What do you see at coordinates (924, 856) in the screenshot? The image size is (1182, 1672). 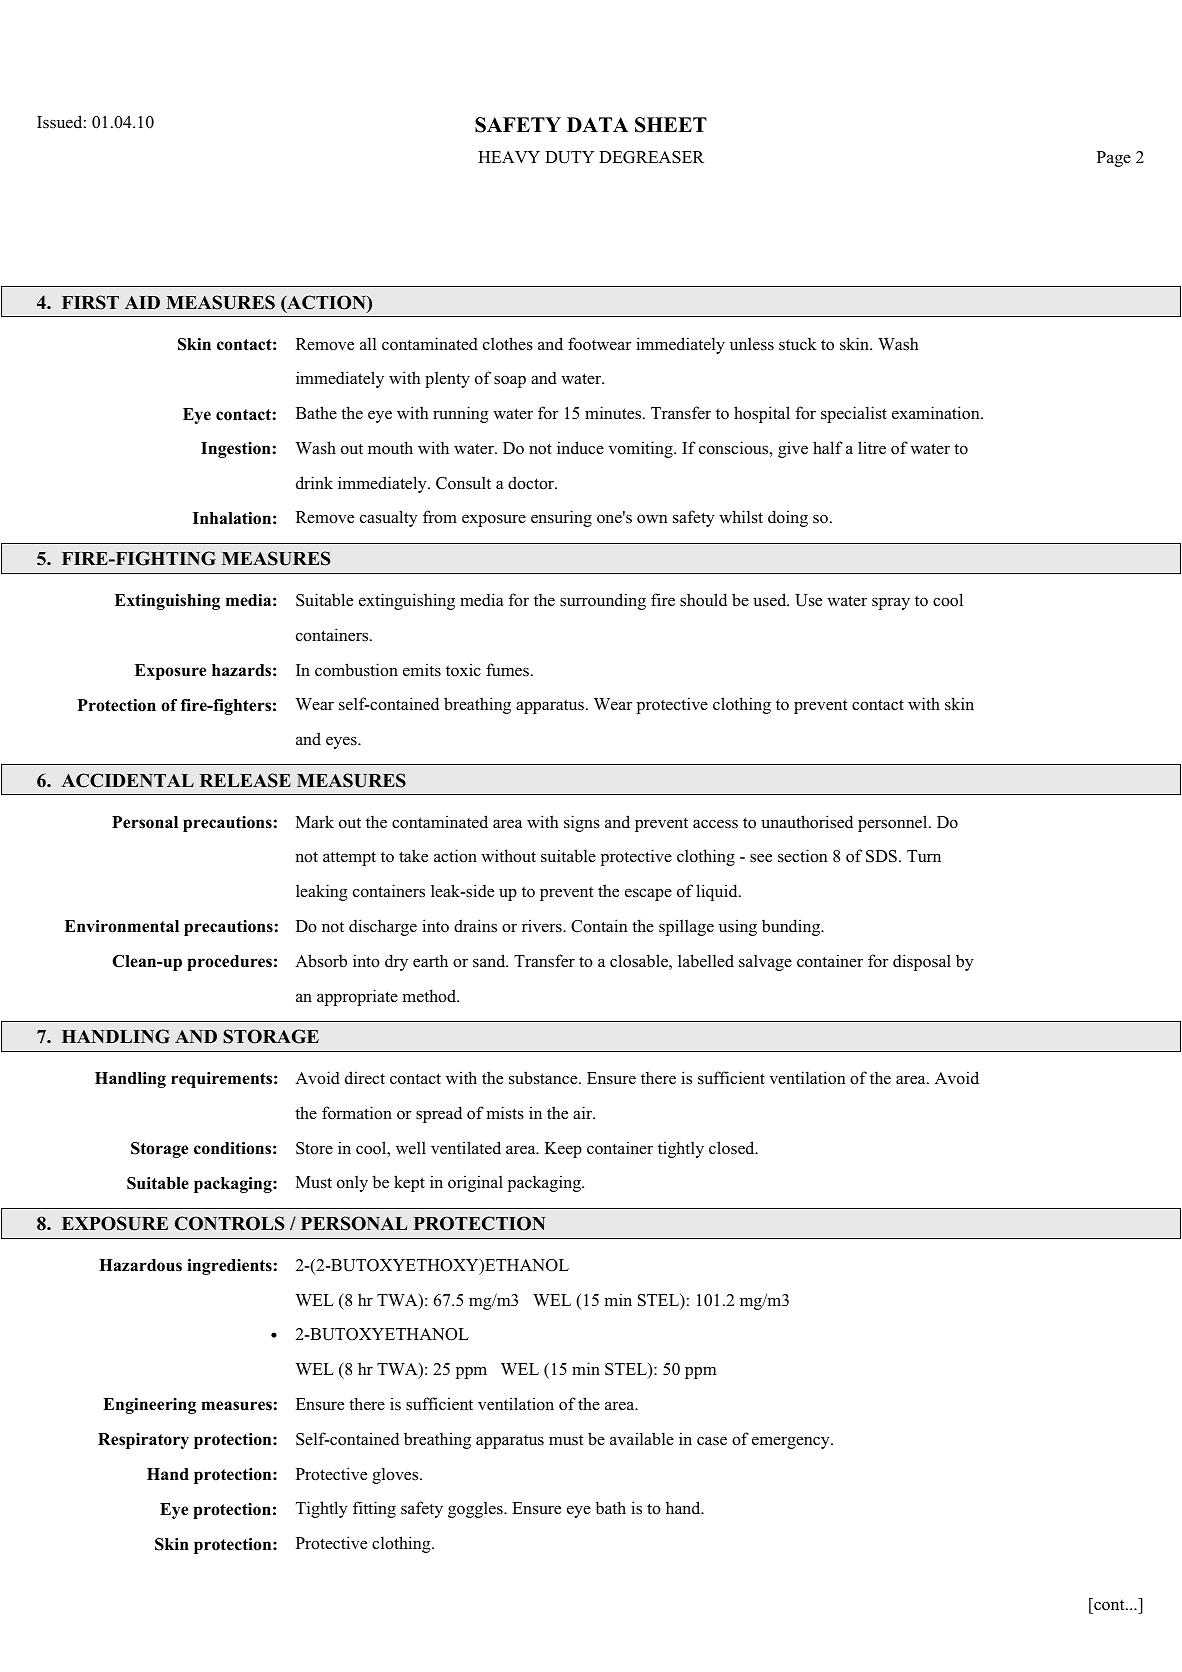 I see `Turn` at bounding box center [924, 856].
